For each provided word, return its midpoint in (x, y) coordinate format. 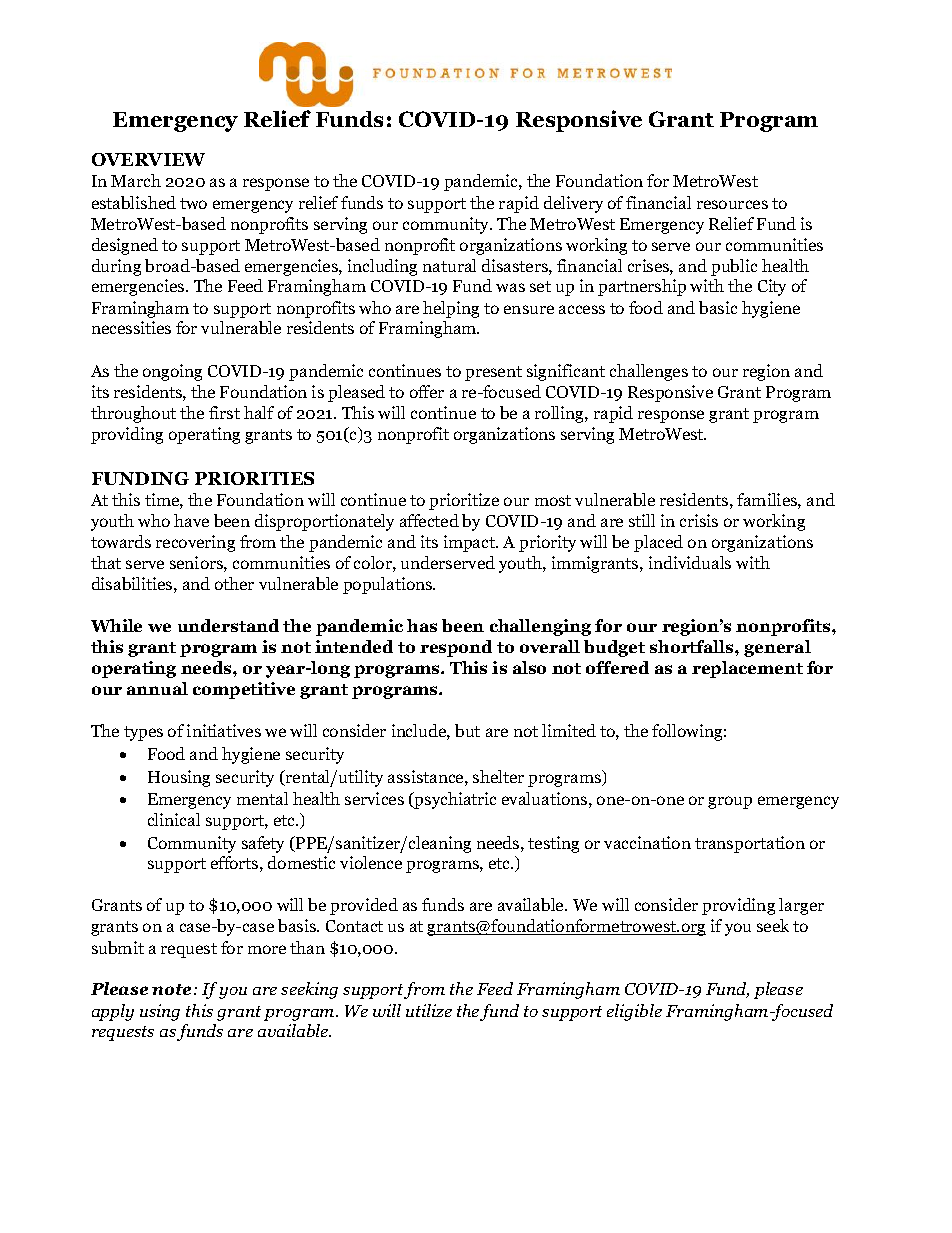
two (193, 203)
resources (732, 204)
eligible (634, 1012)
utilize (429, 1010)
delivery (573, 204)
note (171, 989)
